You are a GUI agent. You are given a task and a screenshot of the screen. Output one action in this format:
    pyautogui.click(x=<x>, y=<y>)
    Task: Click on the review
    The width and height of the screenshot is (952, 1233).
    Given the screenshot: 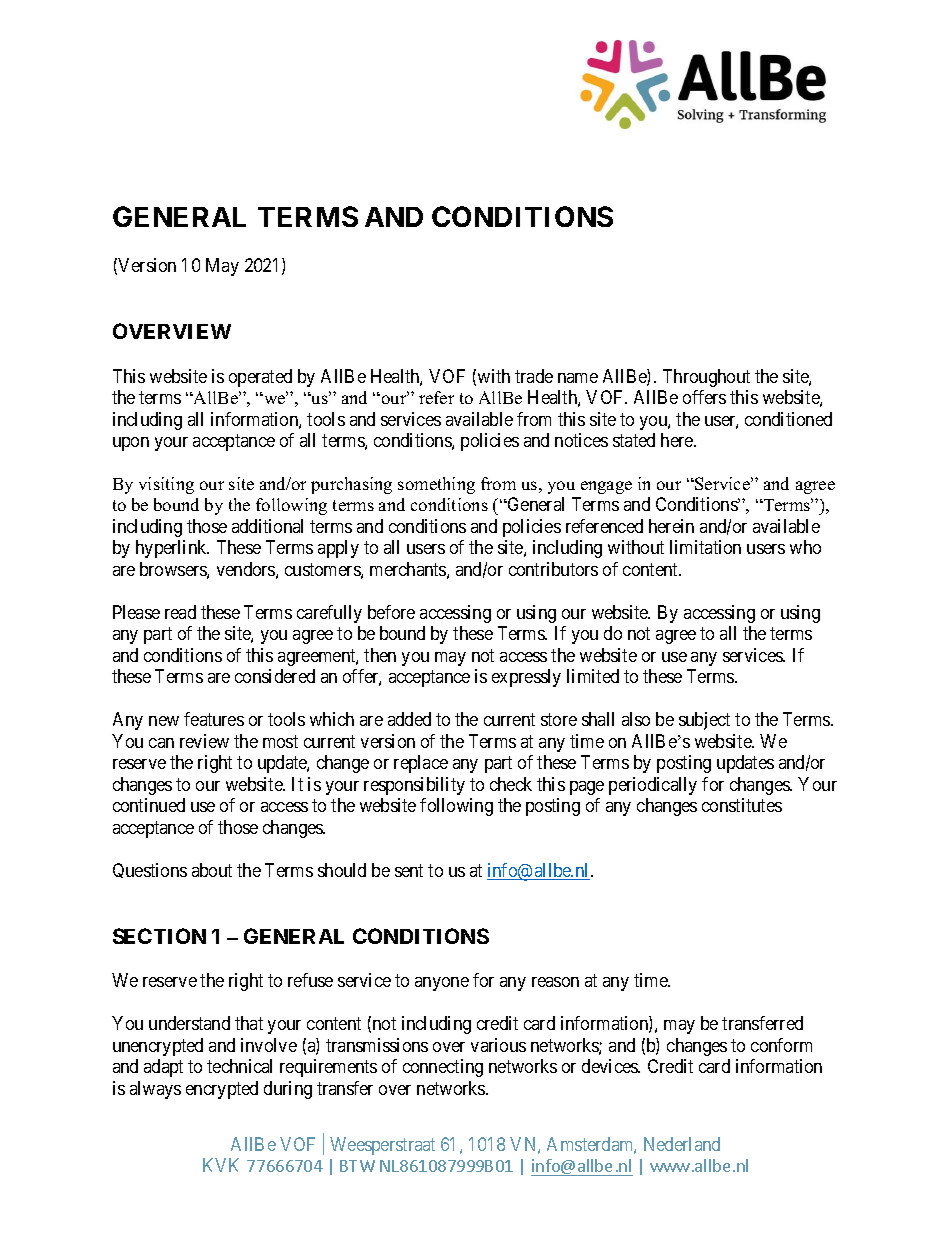 What is the action you would take?
    pyautogui.click(x=204, y=741)
